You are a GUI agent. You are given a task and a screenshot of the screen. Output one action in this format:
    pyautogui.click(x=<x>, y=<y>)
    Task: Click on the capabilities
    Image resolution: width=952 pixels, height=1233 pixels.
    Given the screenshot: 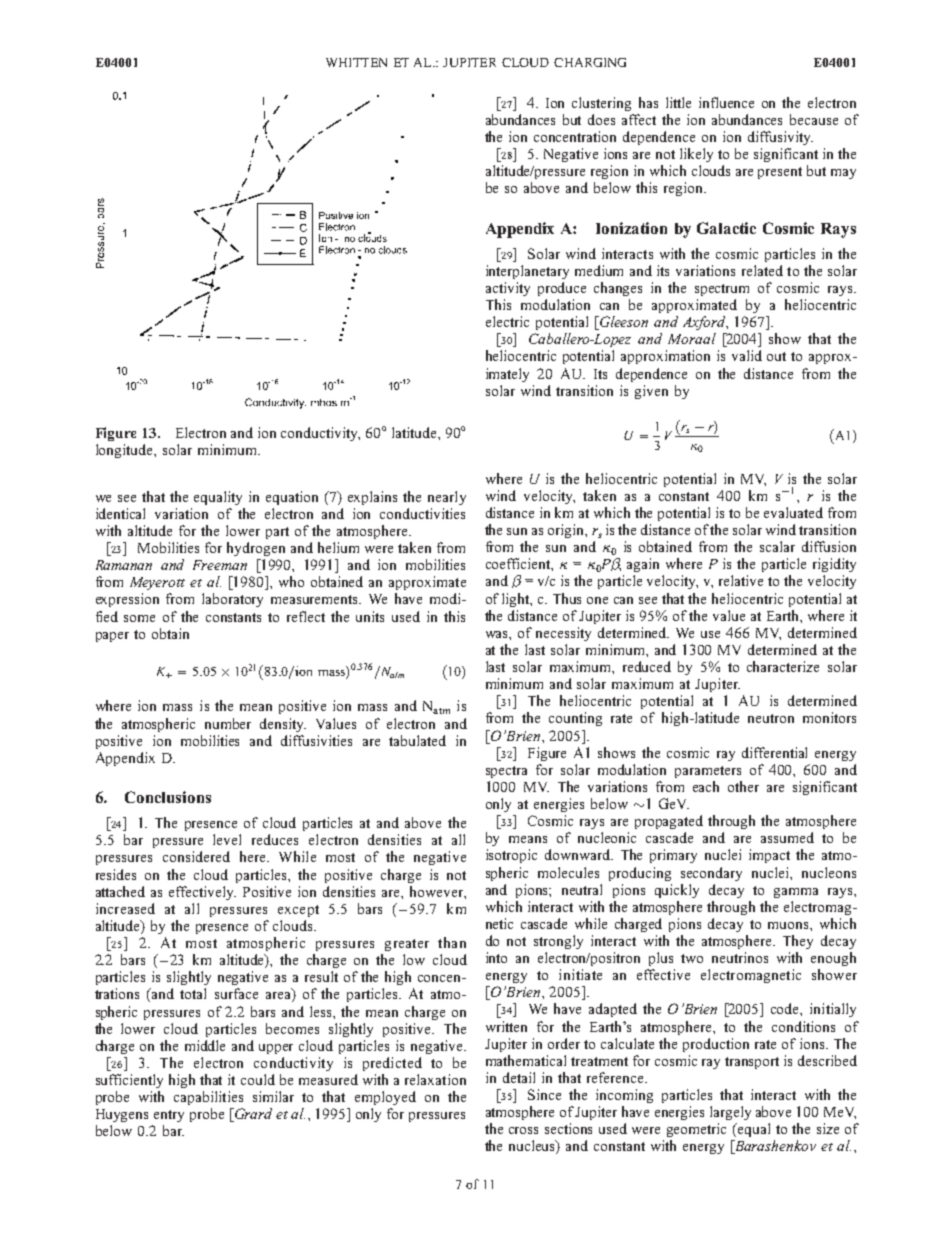 What is the action you would take?
    pyautogui.click(x=208, y=1098)
